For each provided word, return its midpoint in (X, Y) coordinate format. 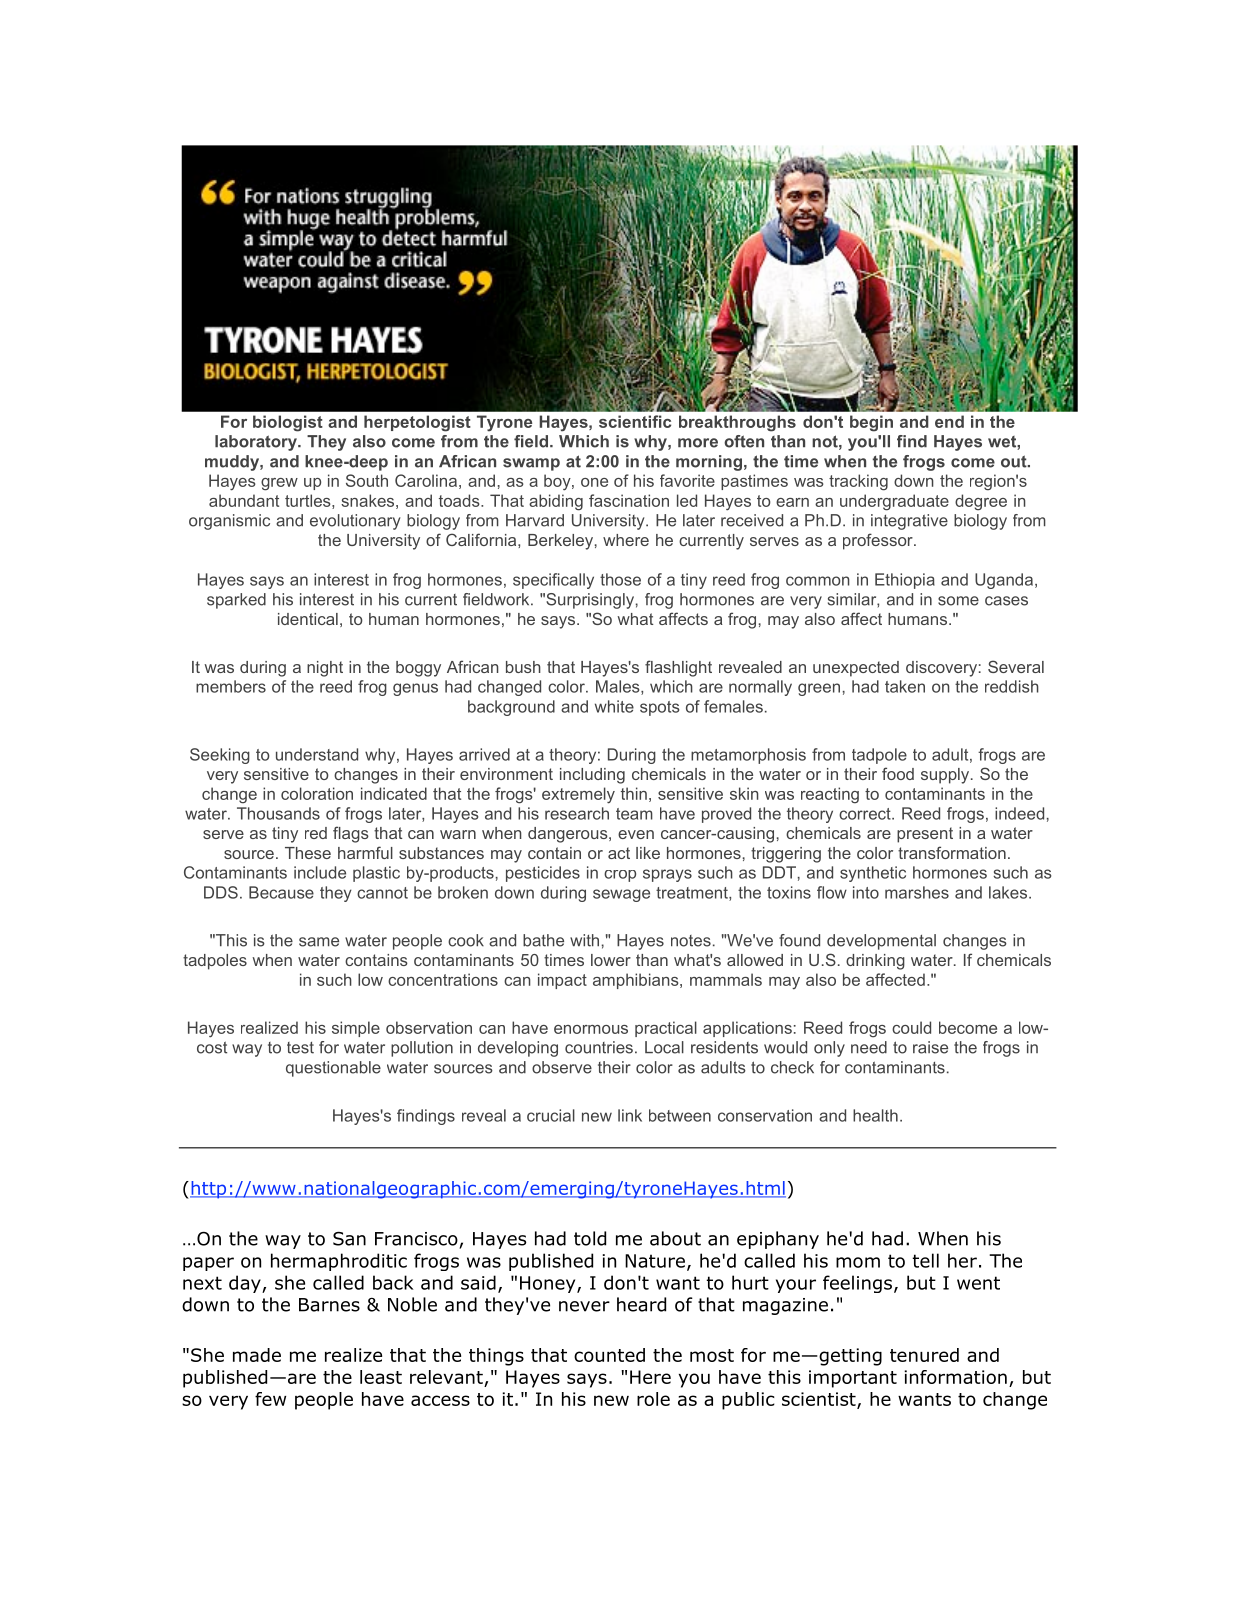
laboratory (257, 443)
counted (609, 1355)
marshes (917, 892)
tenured (924, 1355)
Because (281, 892)
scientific (635, 421)
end (949, 421)
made (257, 1355)
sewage (621, 895)
